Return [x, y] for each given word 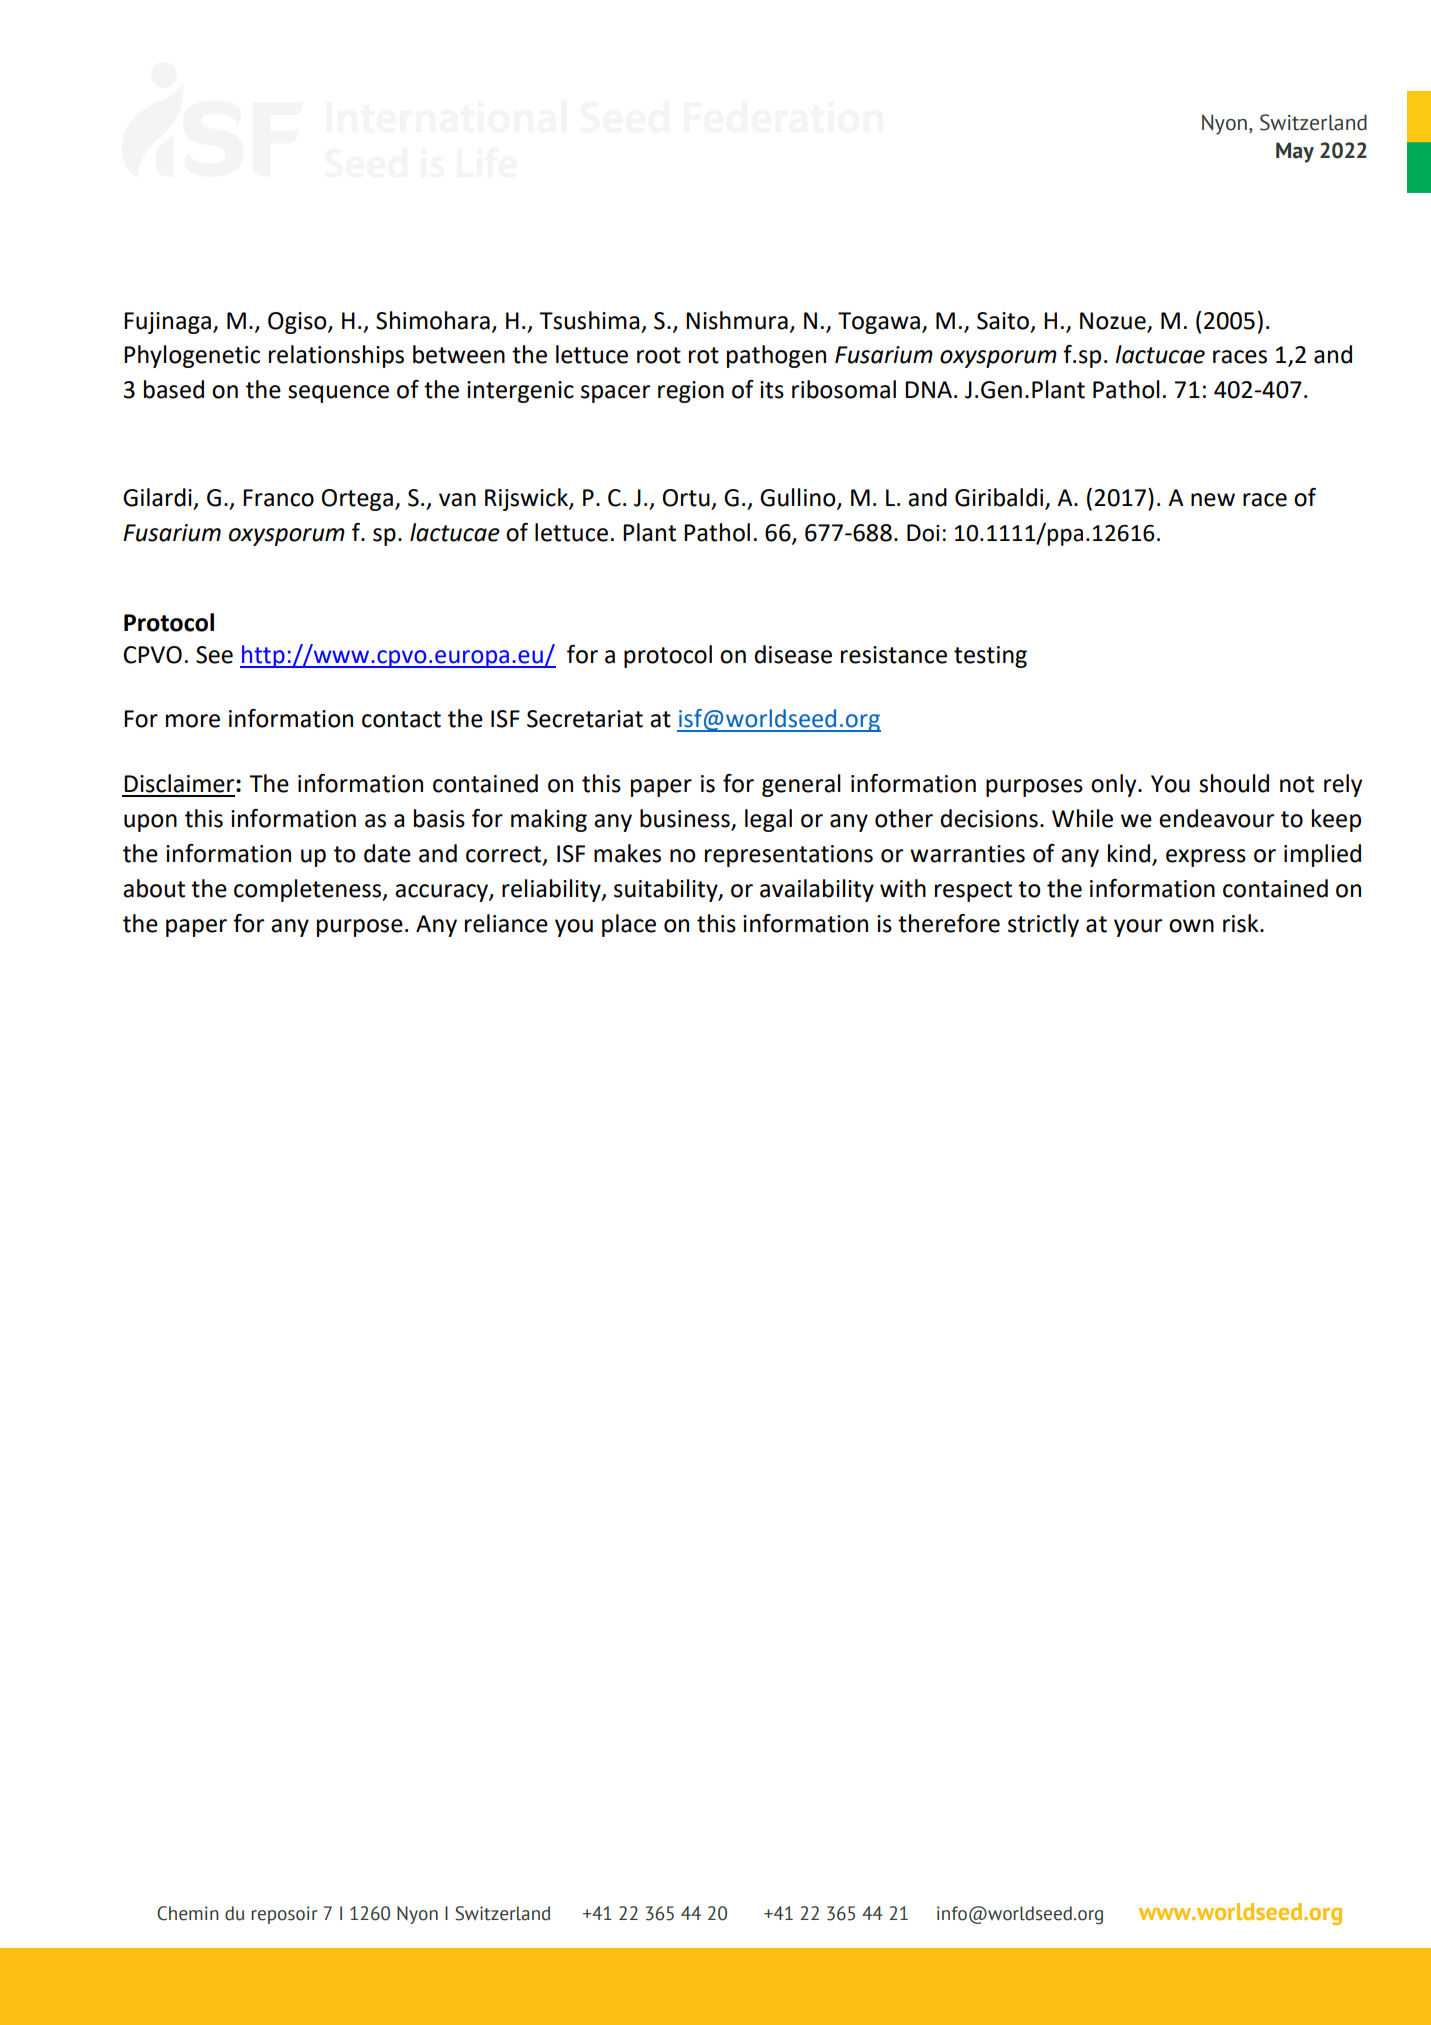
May [1295, 152]
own [1191, 926]
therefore [949, 923]
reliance [506, 923]
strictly [1043, 925]
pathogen [776, 356]
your [1138, 928]
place [629, 925]
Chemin [188, 1913]
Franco [278, 498]
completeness [309, 890]
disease [793, 654]
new [1213, 500]
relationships [336, 356]
